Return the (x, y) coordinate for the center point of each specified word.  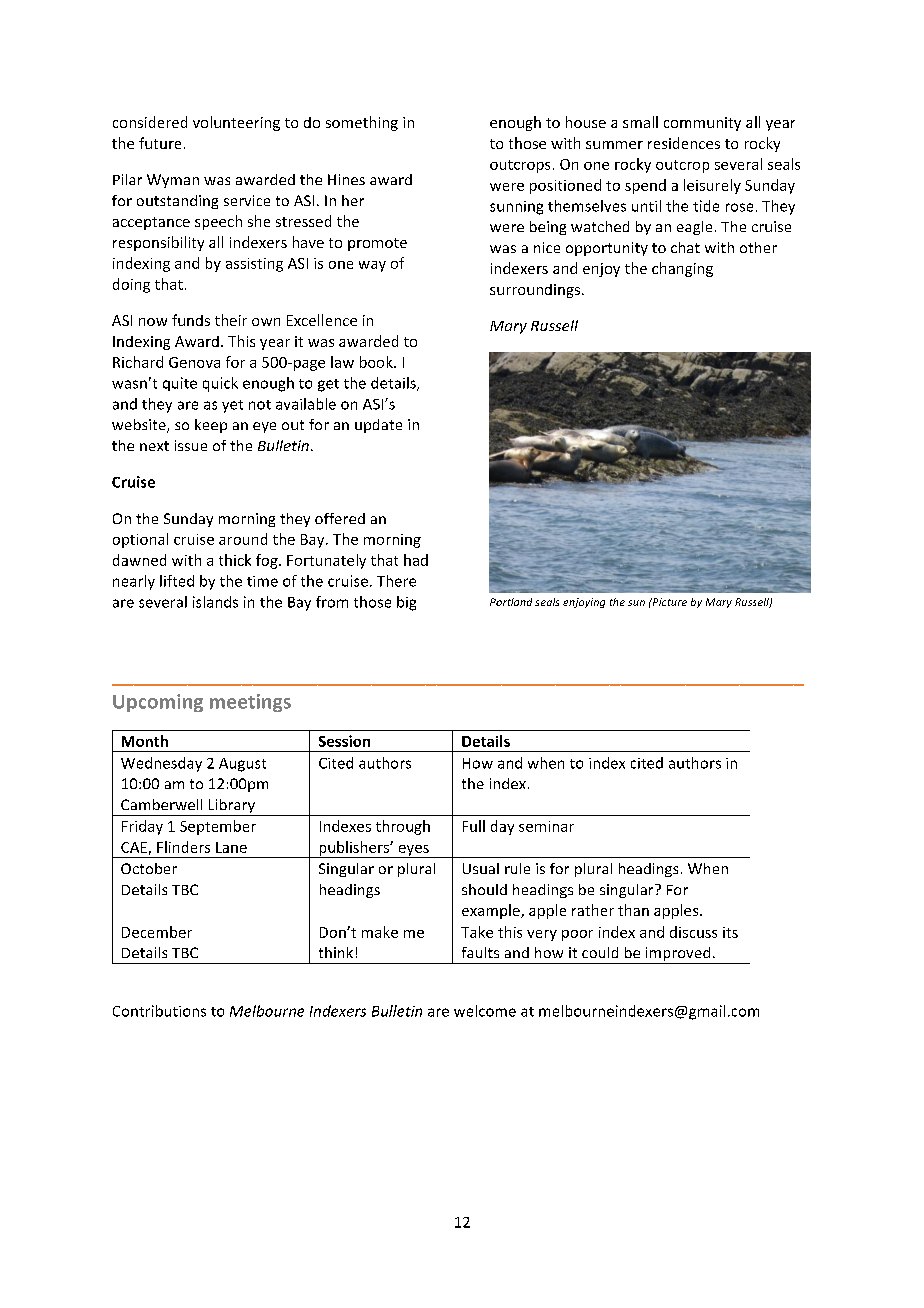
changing (682, 269)
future (160, 143)
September (218, 827)
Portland (511, 602)
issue (191, 445)
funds (191, 320)
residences (684, 143)
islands (215, 602)
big (406, 603)
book (377, 362)
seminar (546, 826)
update (378, 426)
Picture (668, 602)
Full (474, 826)
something (362, 123)
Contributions (159, 1011)
